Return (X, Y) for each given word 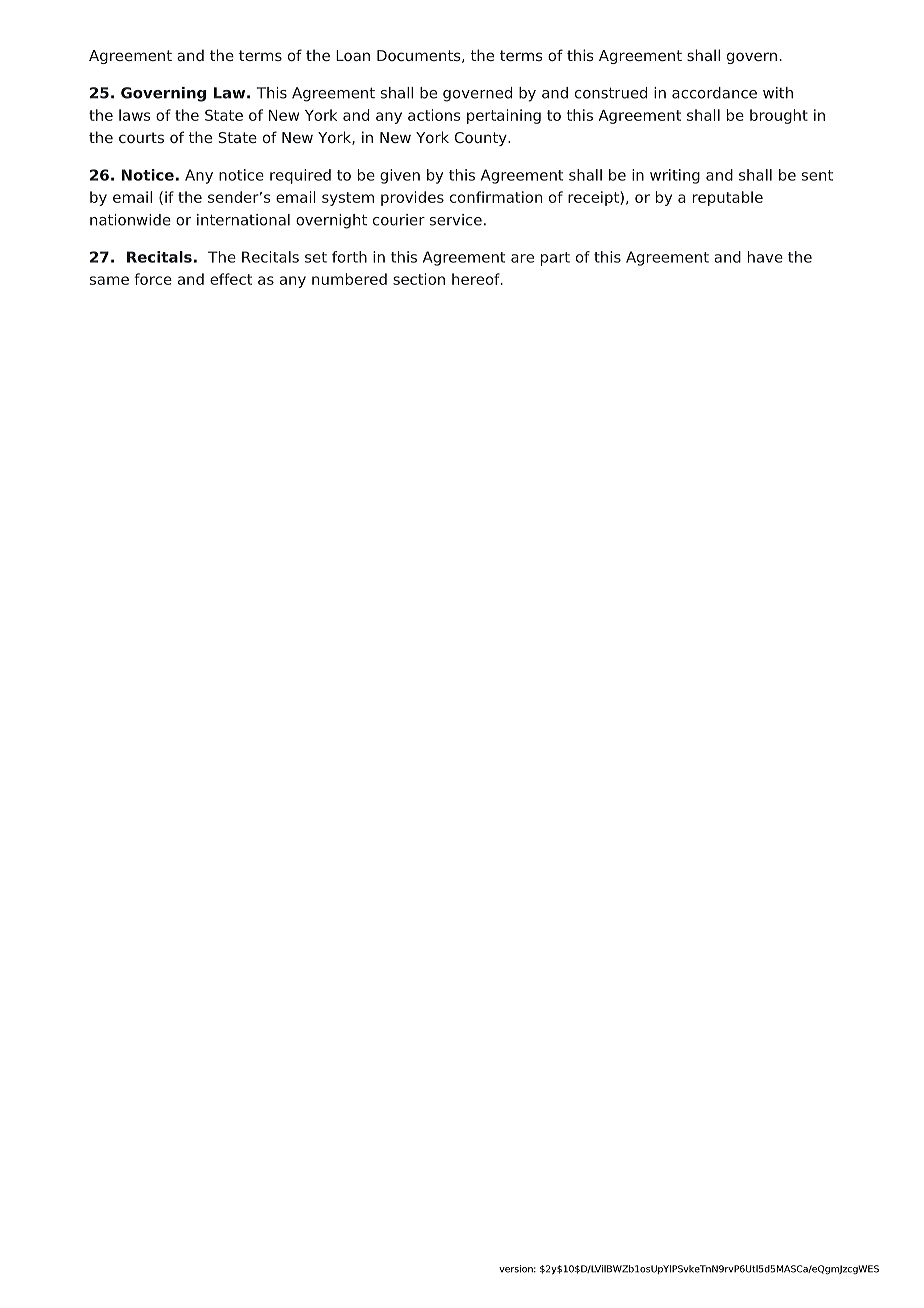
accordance (714, 93)
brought (779, 116)
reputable (728, 198)
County (482, 139)
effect (231, 279)
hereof (477, 279)
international (243, 220)
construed (611, 93)
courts (141, 137)
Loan (353, 55)
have (765, 257)
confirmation (496, 197)
